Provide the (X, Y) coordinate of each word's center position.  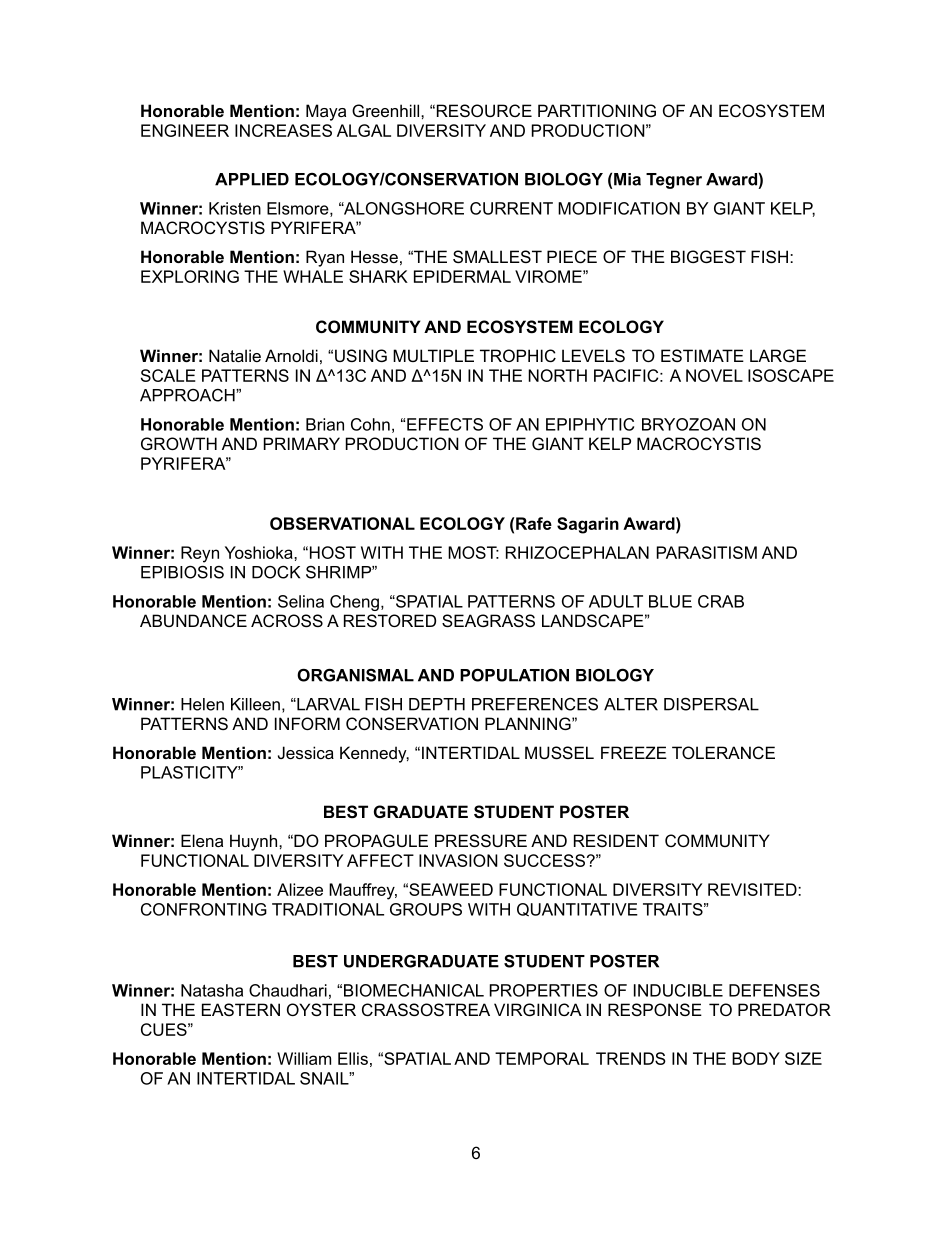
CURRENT (511, 208)
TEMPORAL (542, 1058)
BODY (756, 1058)
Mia (627, 179)
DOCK (276, 572)
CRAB (721, 601)
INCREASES (283, 130)
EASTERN (241, 1009)
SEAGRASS (488, 620)
